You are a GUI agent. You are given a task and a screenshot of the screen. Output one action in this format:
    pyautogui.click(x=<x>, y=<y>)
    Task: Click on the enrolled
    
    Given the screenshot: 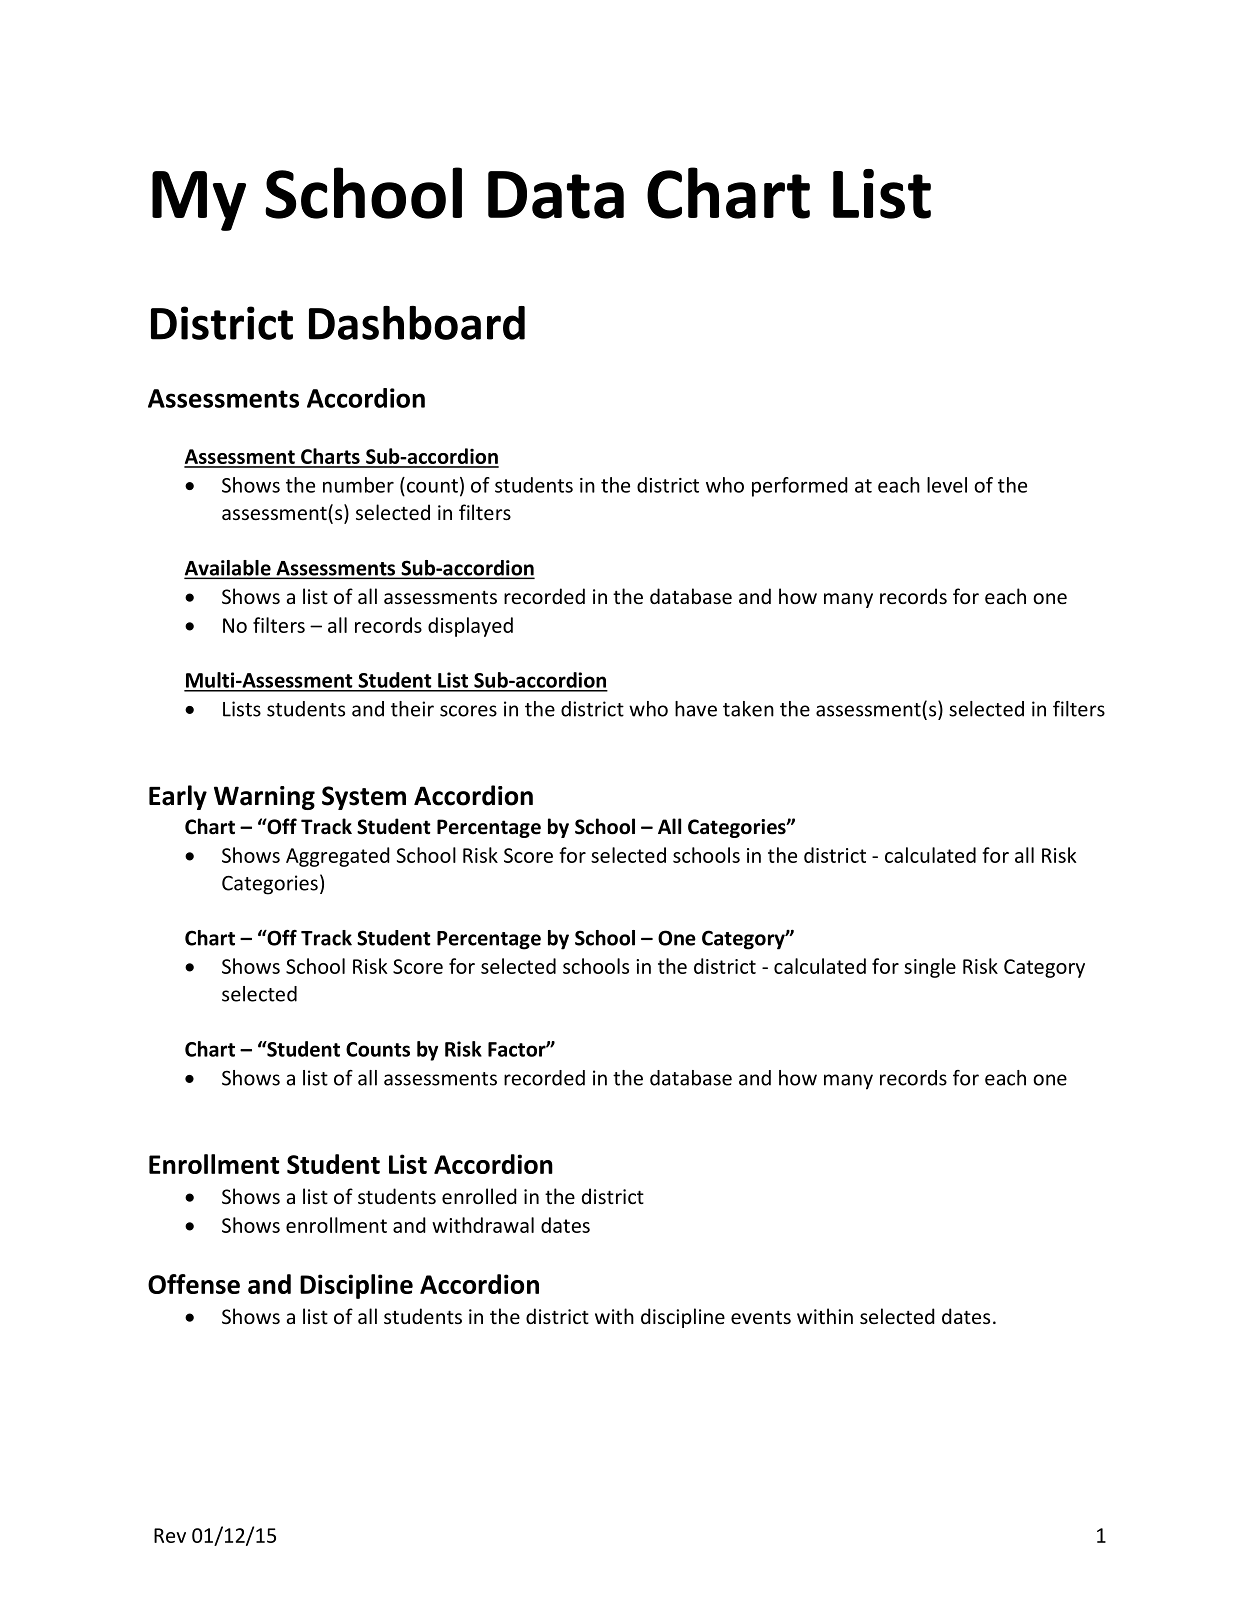 What is the action you would take?
    pyautogui.click(x=479, y=1196)
